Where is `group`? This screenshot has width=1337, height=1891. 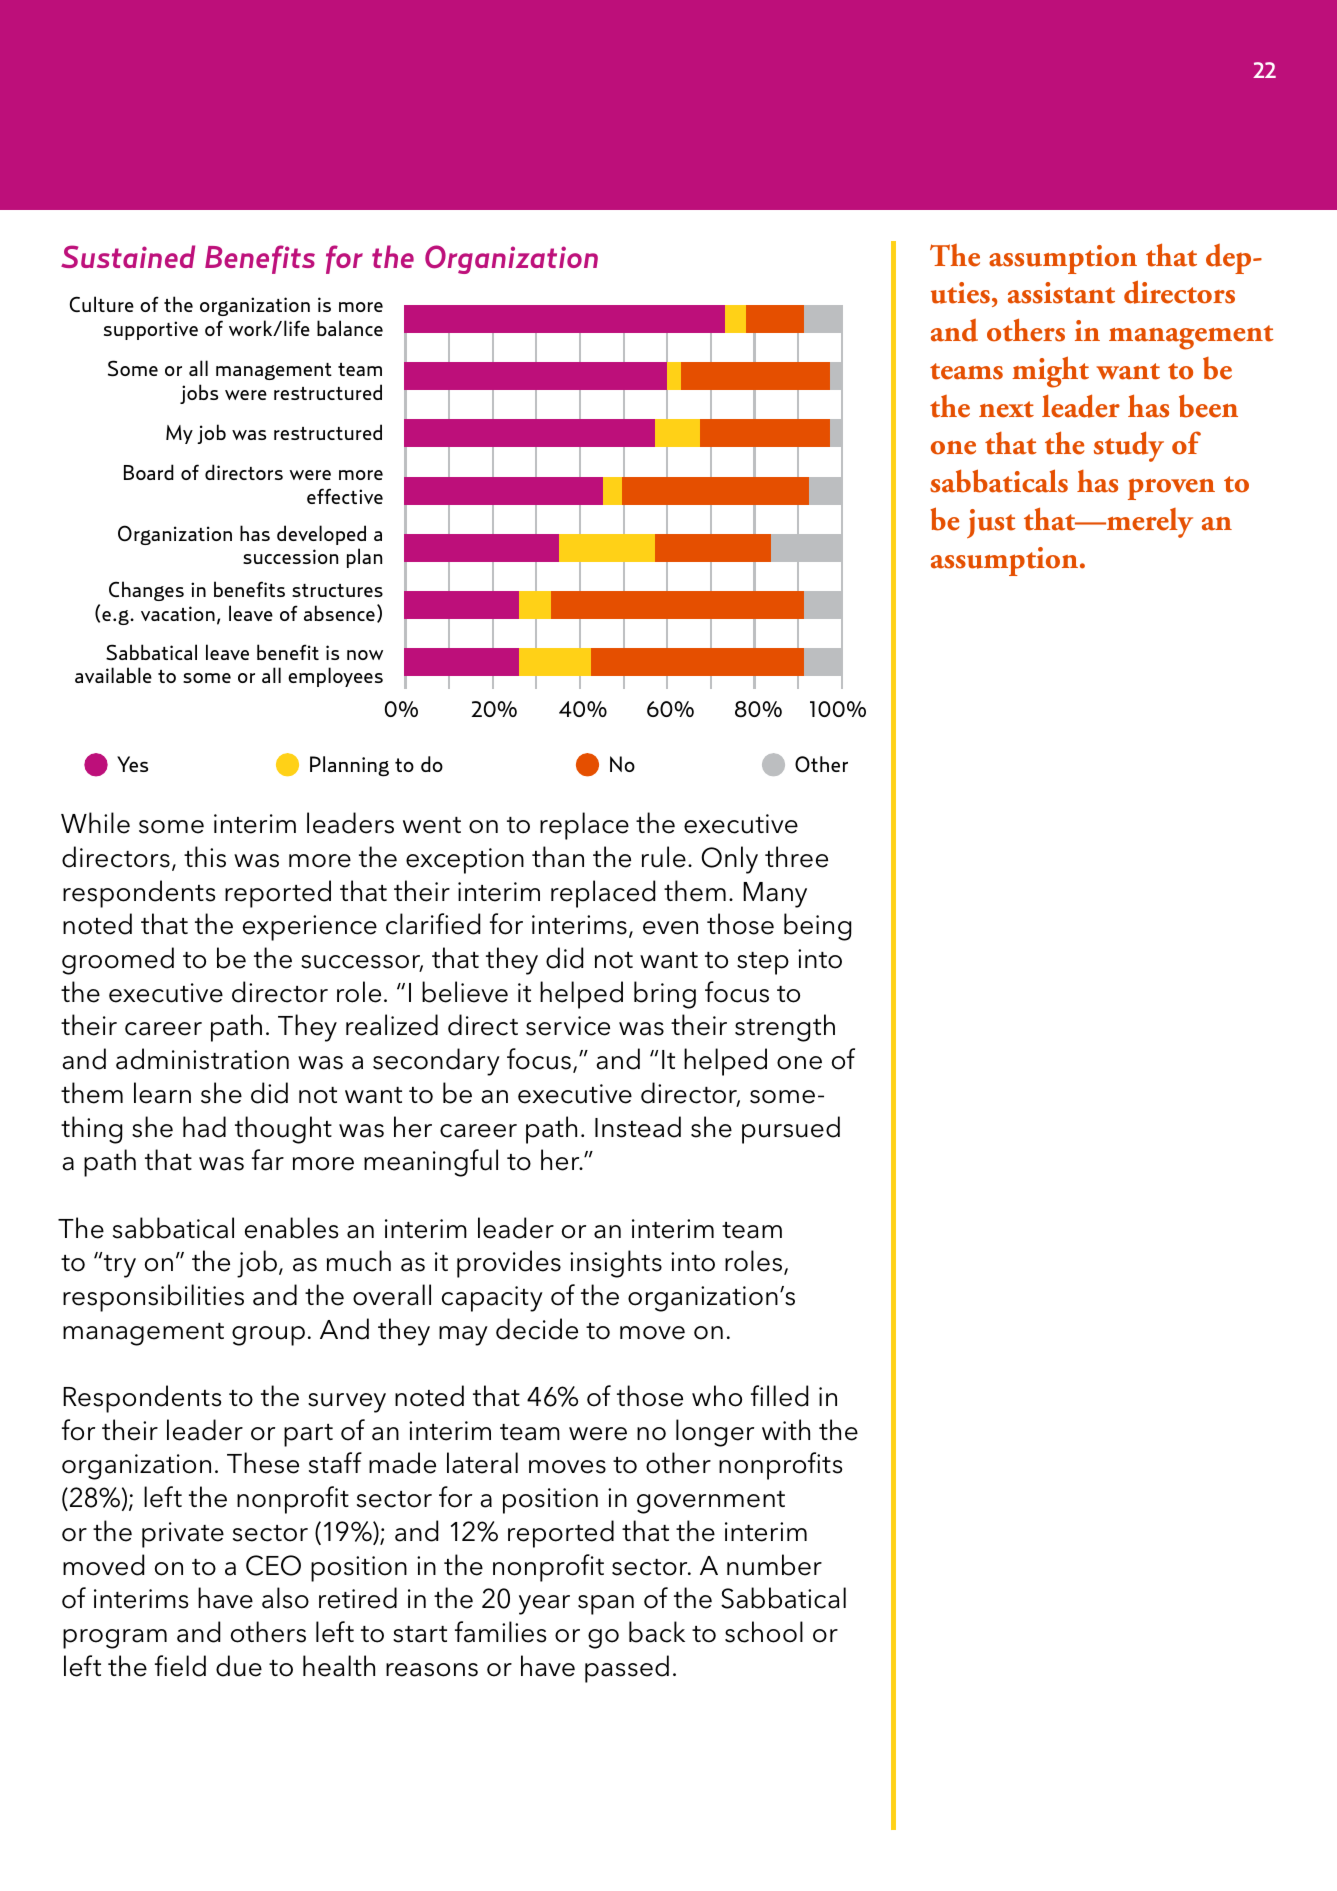 group is located at coordinates (268, 1336).
